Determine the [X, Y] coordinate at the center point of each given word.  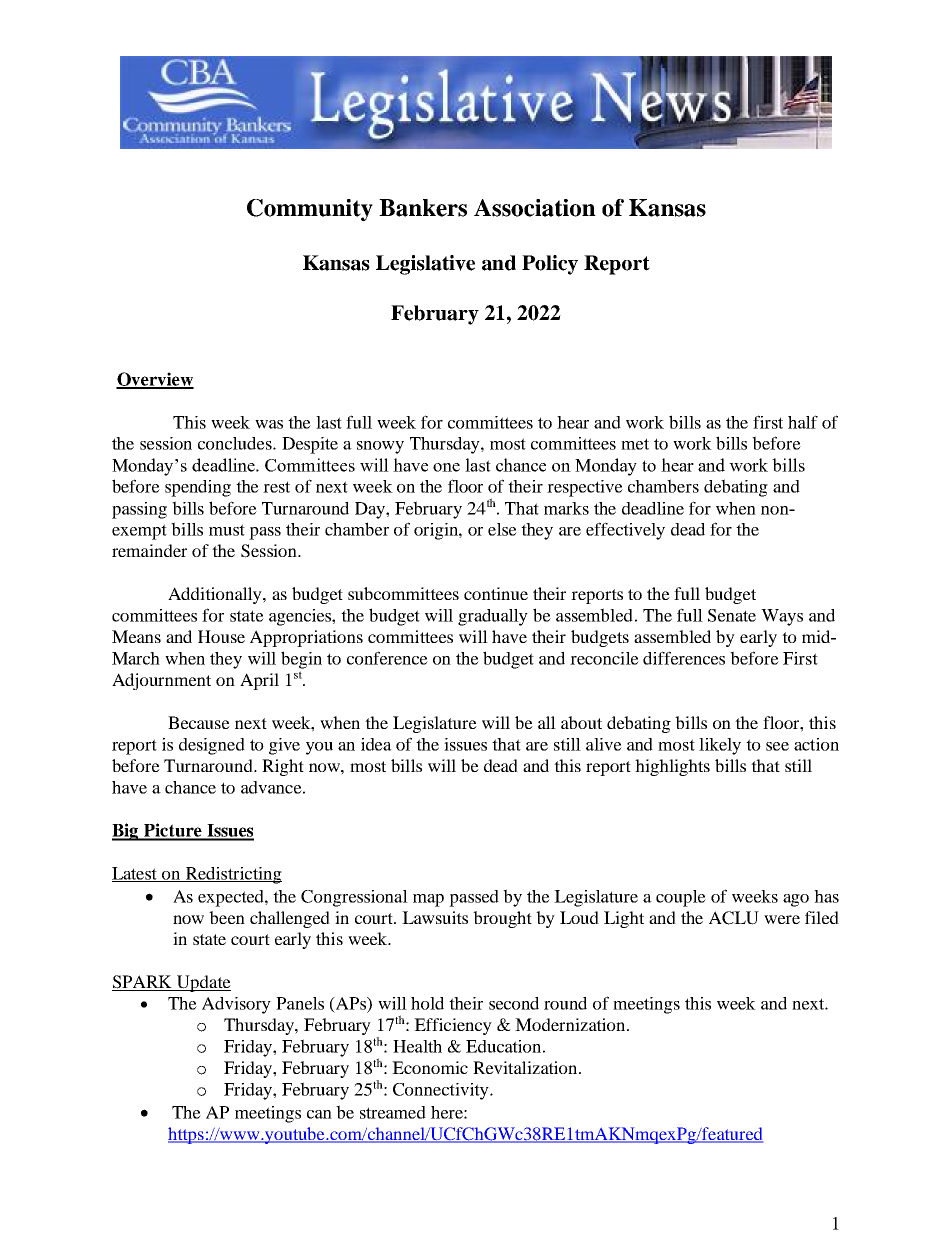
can [319, 1114]
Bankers [423, 208]
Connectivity [442, 1091]
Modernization [571, 1024]
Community [310, 210]
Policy [550, 265]
